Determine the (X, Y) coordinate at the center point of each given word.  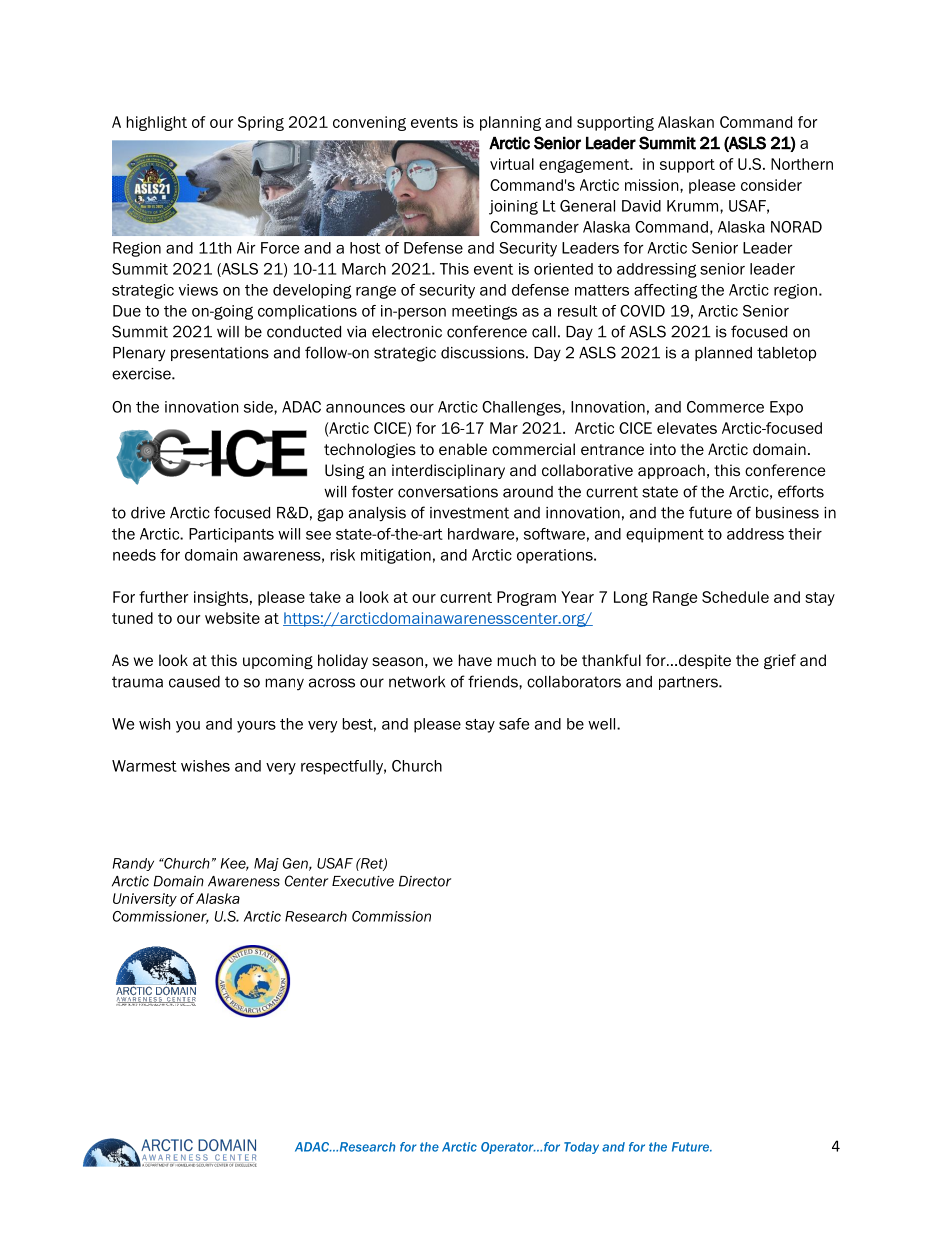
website (232, 618)
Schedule (735, 597)
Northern (802, 164)
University (145, 900)
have (475, 660)
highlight (157, 123)
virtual (512, 164)
